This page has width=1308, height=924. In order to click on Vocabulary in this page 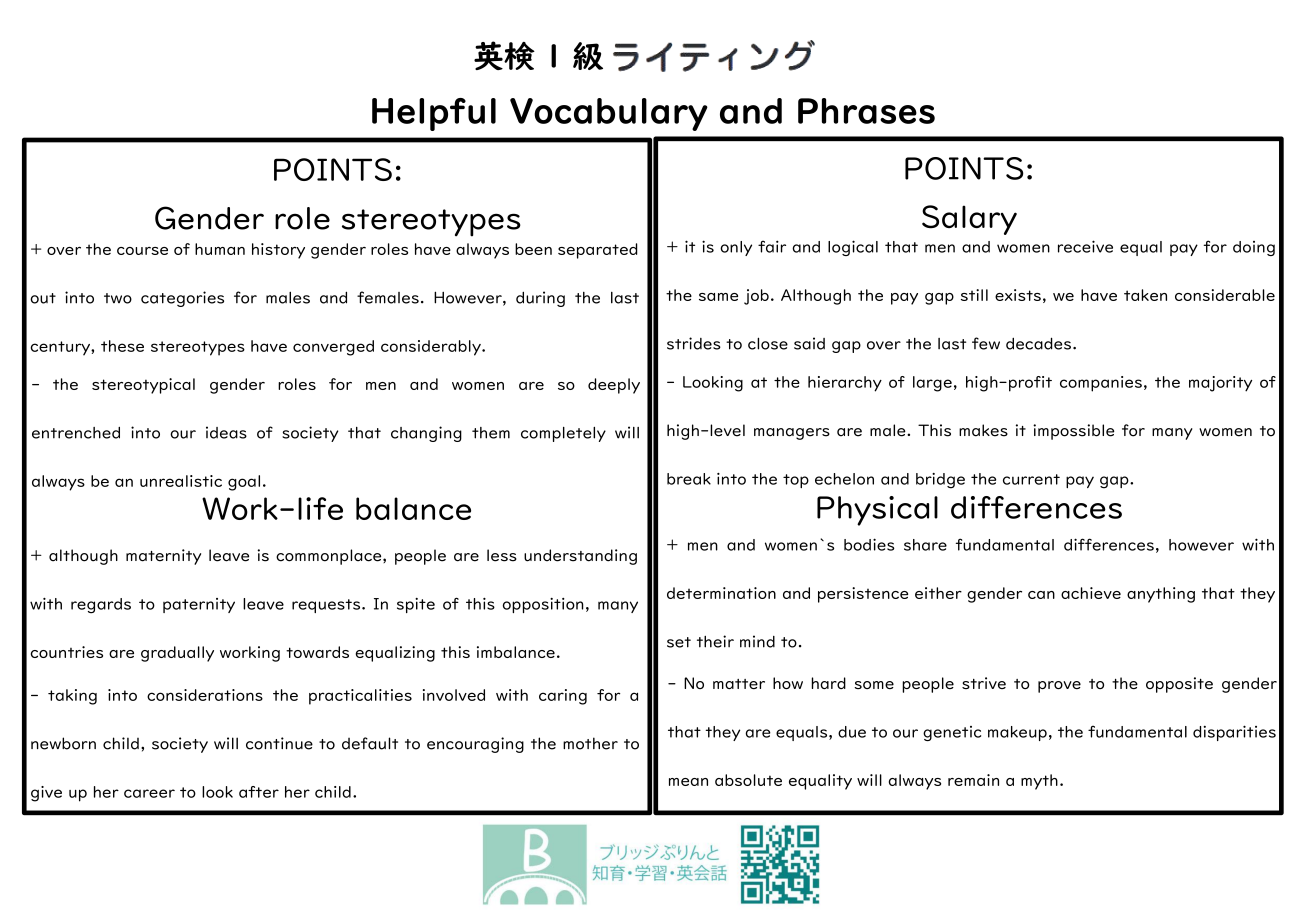, I will do `click(609, 114)`.
